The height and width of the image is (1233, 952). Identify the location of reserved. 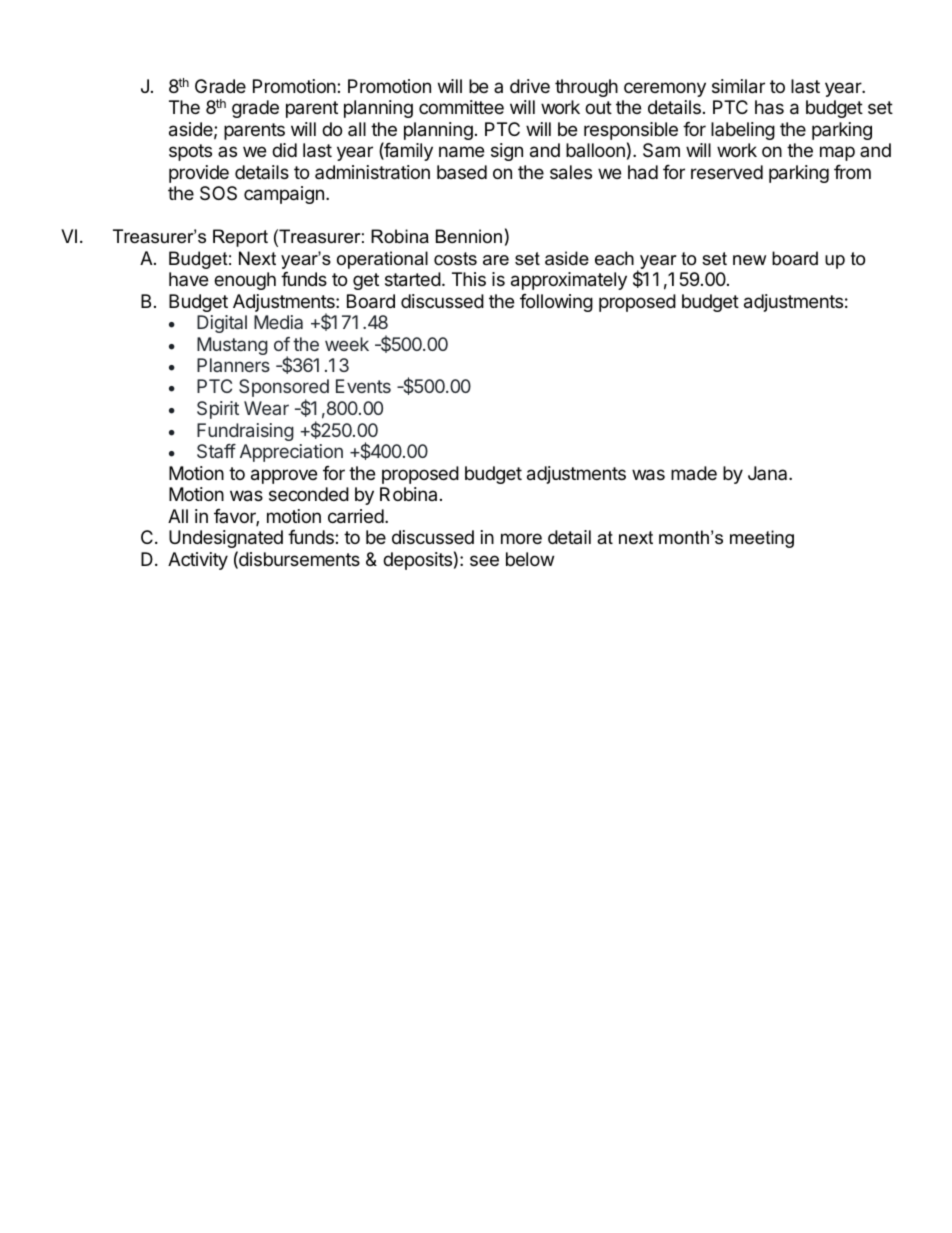
(727, 172).
